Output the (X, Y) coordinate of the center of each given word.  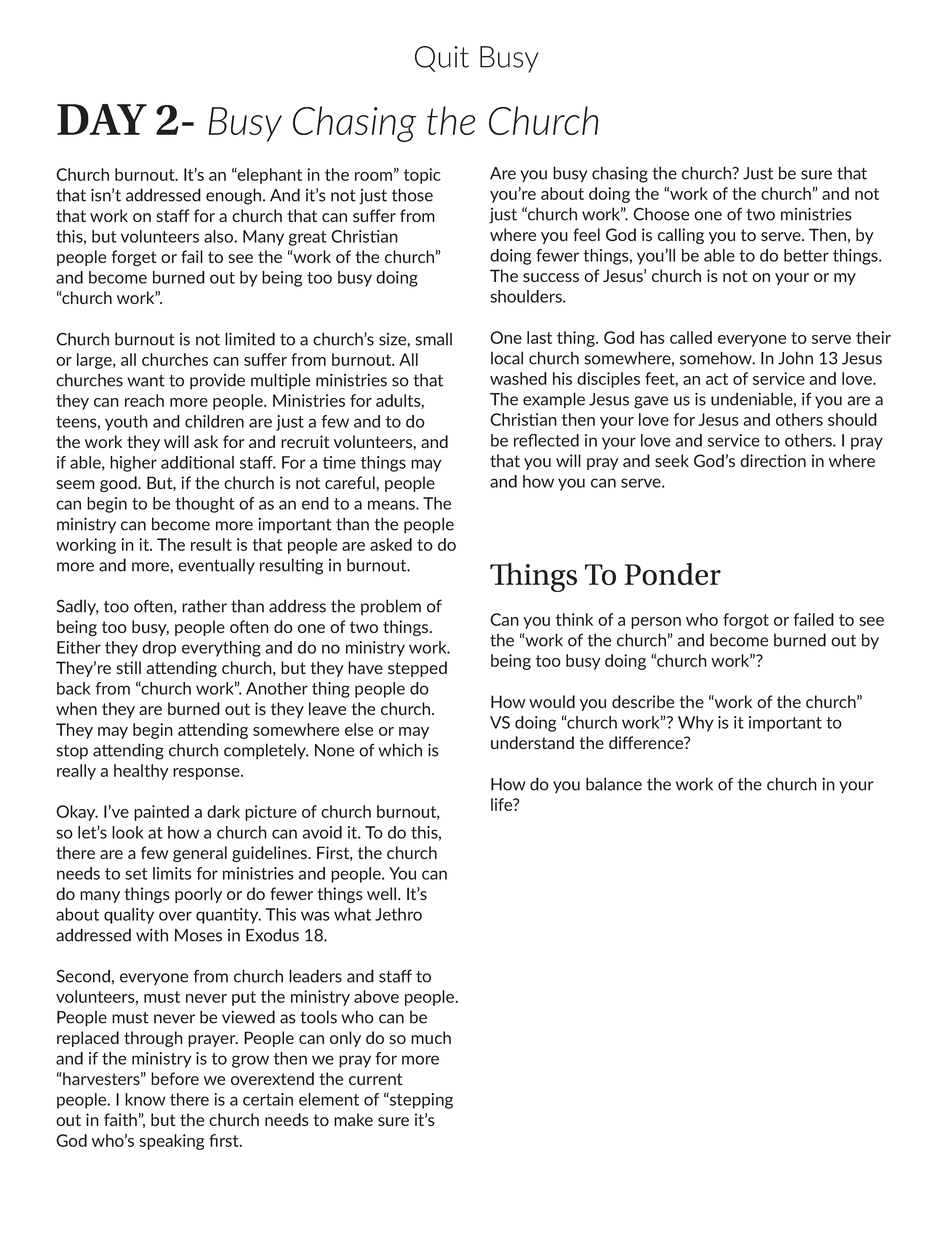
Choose (661, 214)
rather (204, 606)
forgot (746, 621)
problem (391, 607)
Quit (442, 59)
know (145, 1099)
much (431, 1037)
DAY (102, 119)
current (376, 1079)
